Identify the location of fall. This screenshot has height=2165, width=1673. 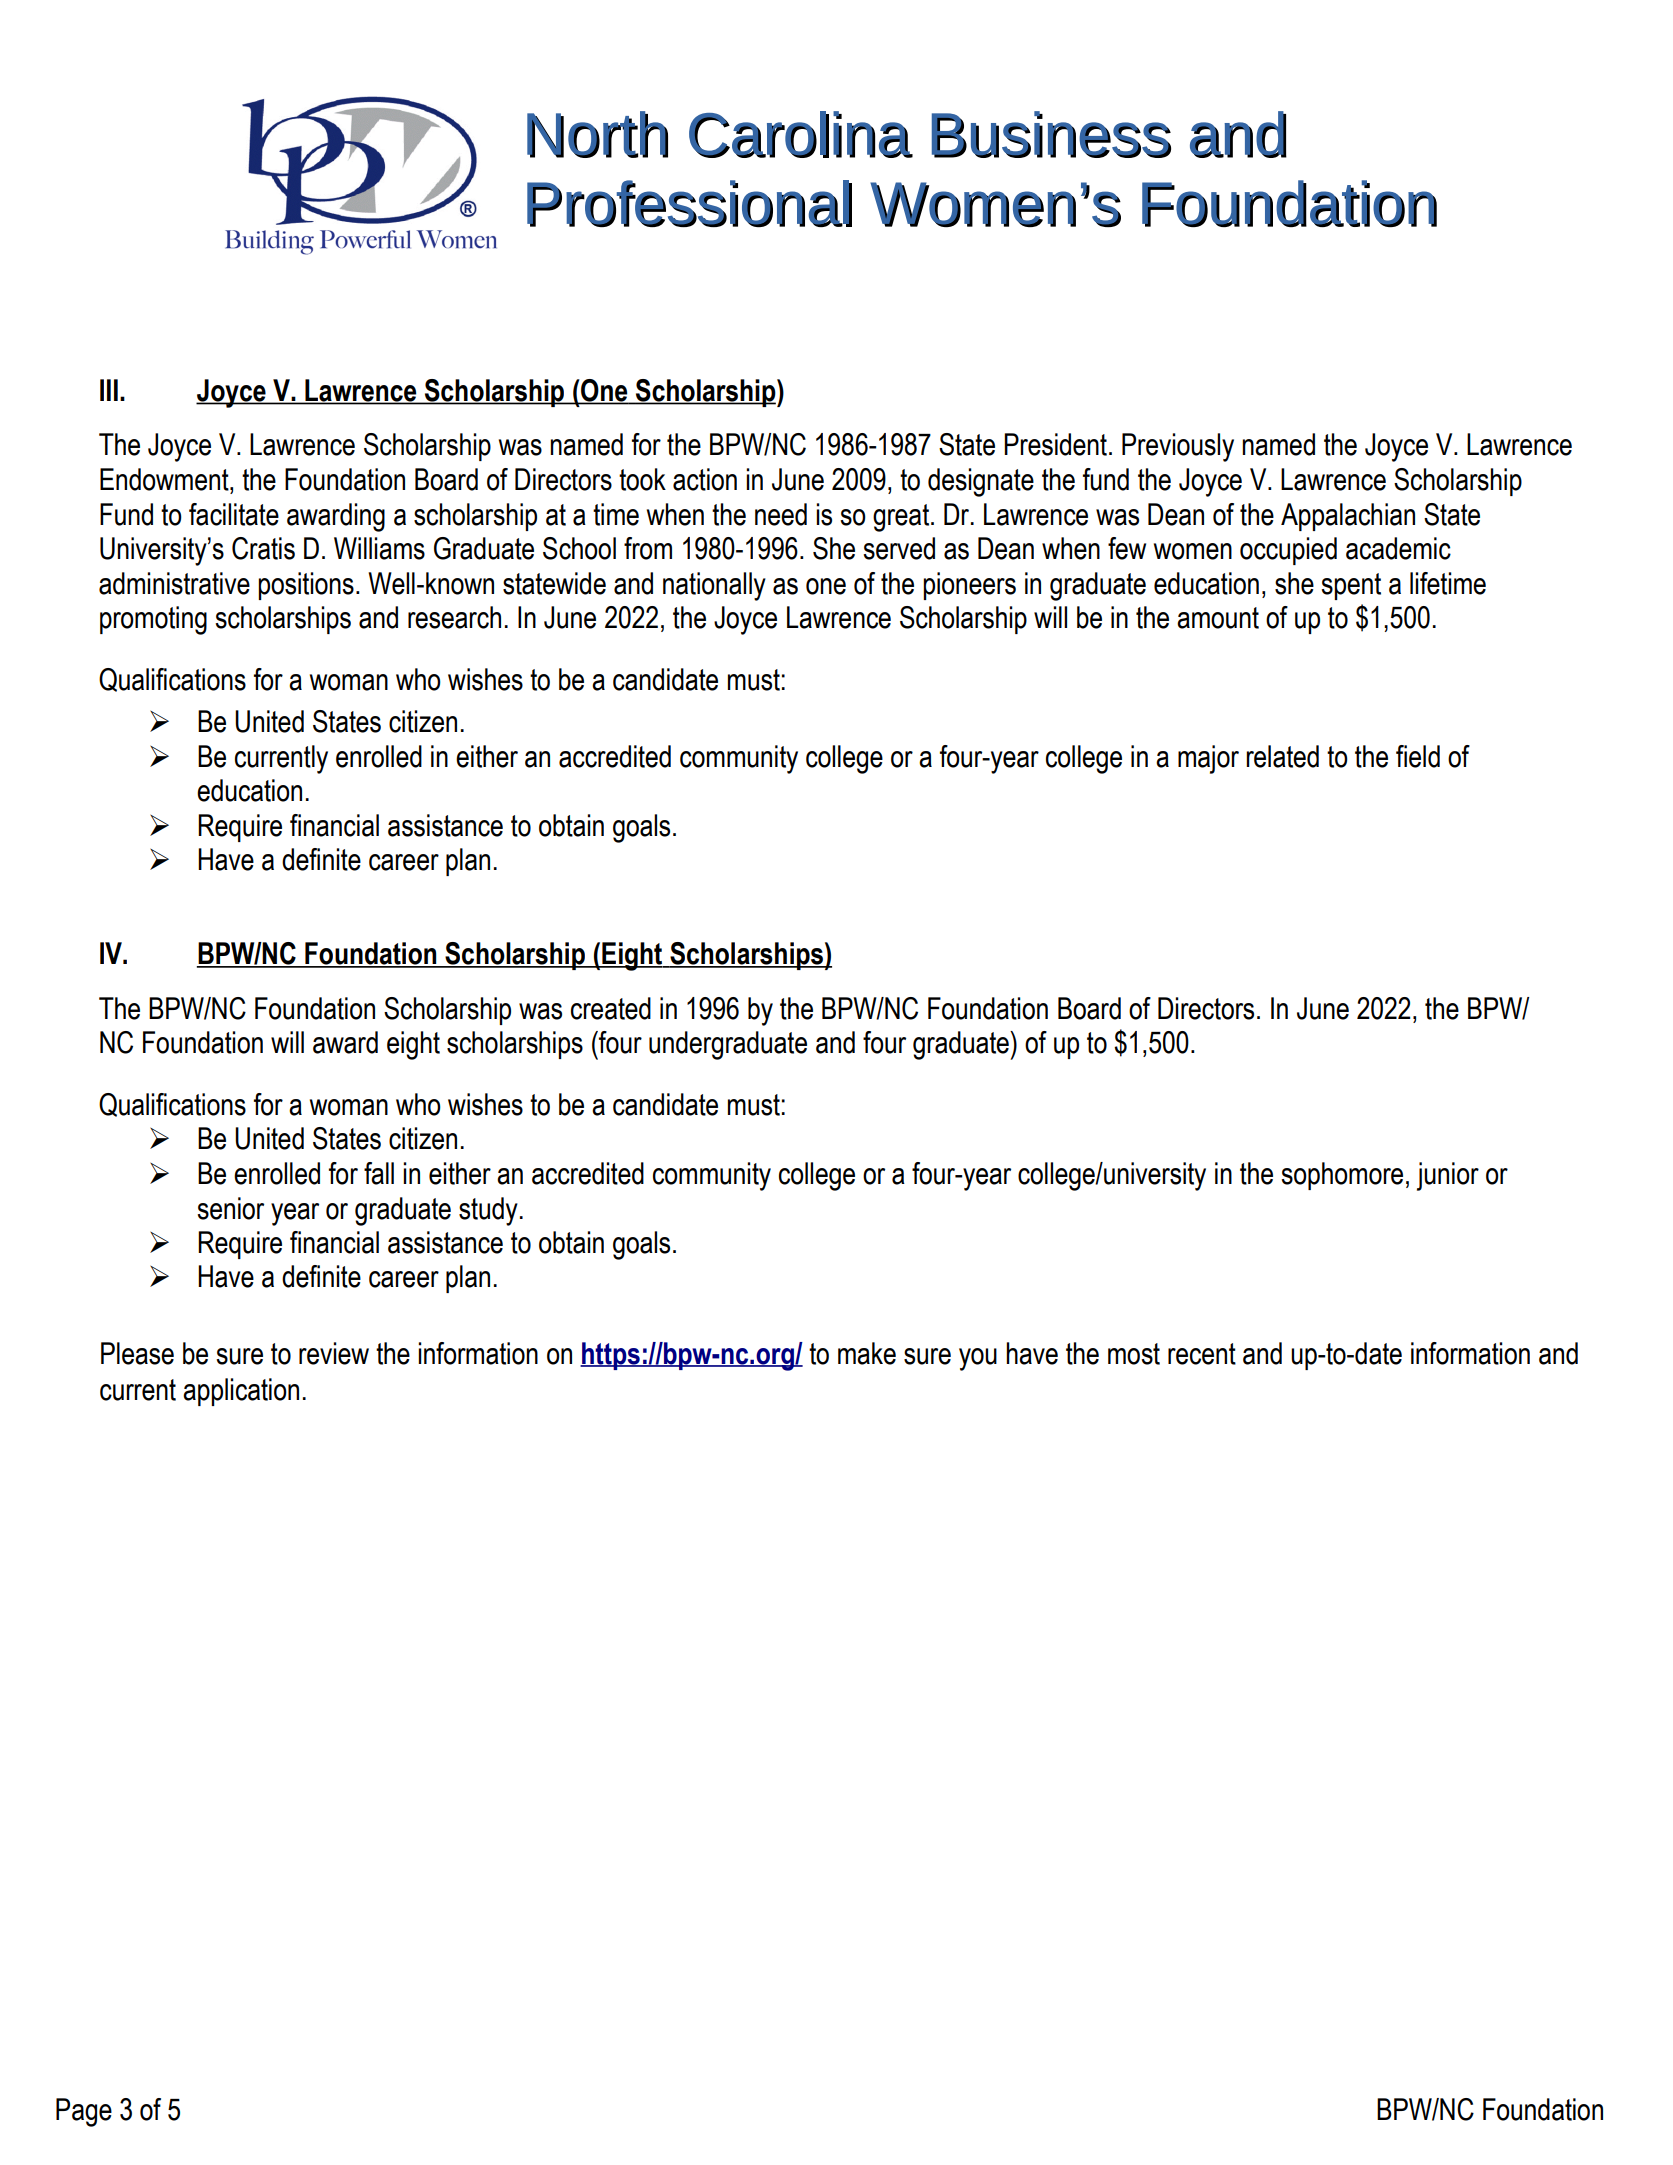
(379, 1173).
